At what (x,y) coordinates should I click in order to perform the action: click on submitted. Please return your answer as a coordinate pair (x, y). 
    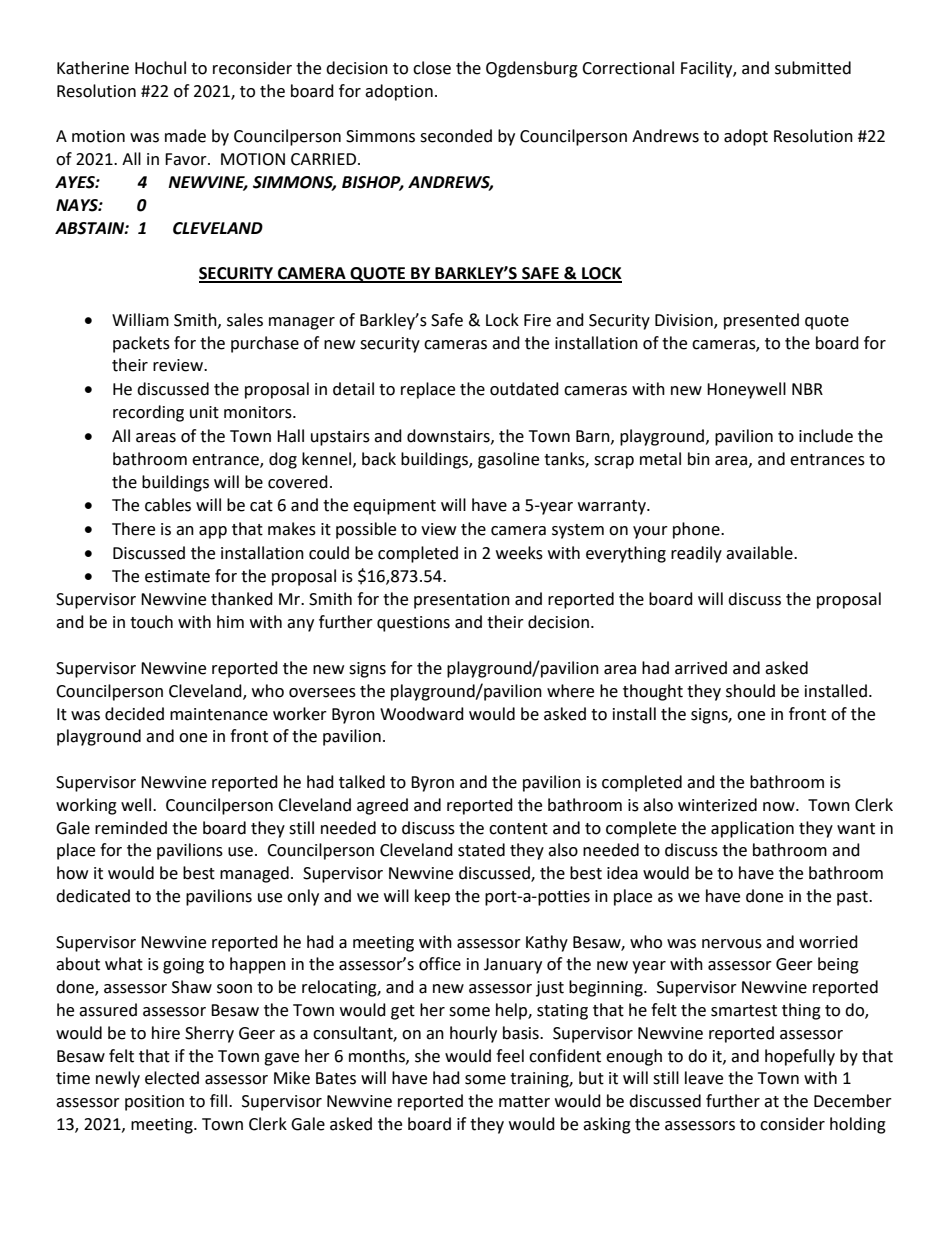
    Looking at the image, I should click on (813, 68).
